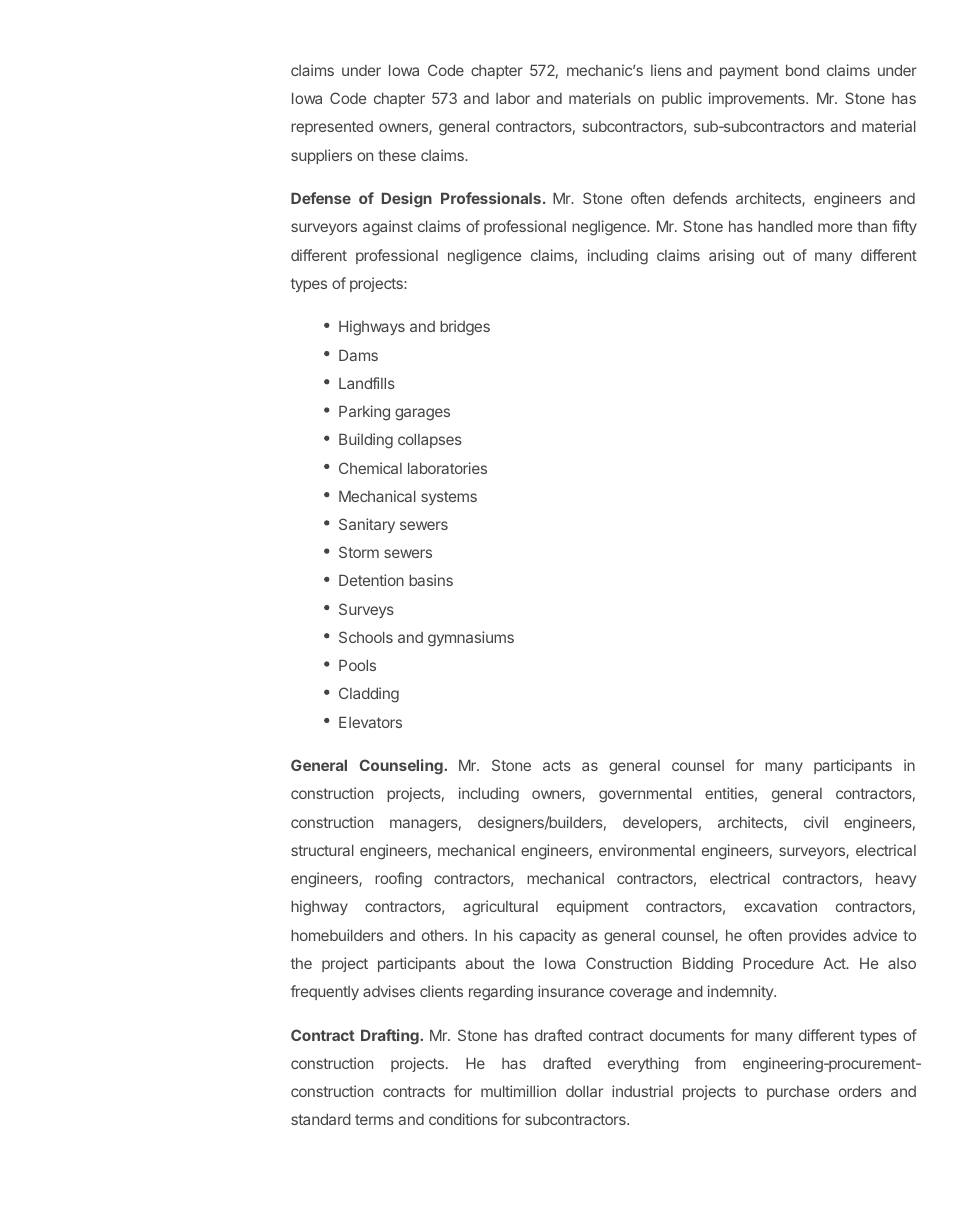  What do you see at coordinates (666, 70) in the document?
I see `liens` at bounding box center [666, 70].
